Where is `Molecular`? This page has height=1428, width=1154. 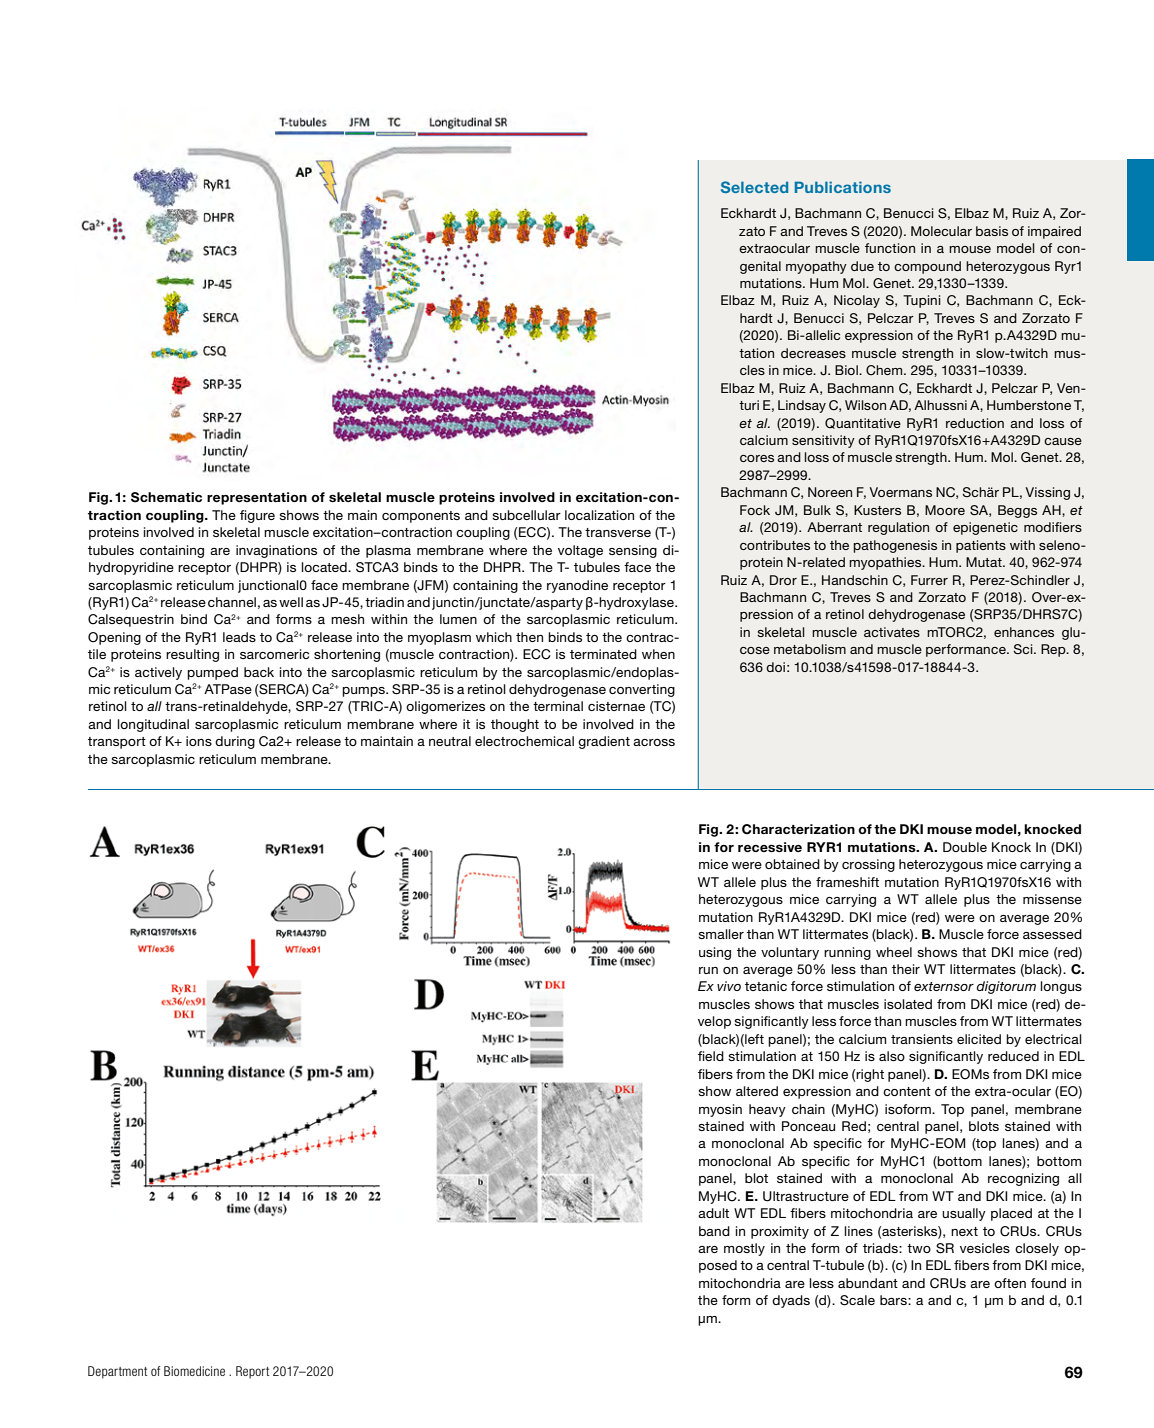
Molecular is located at coordinates (941, 231).
